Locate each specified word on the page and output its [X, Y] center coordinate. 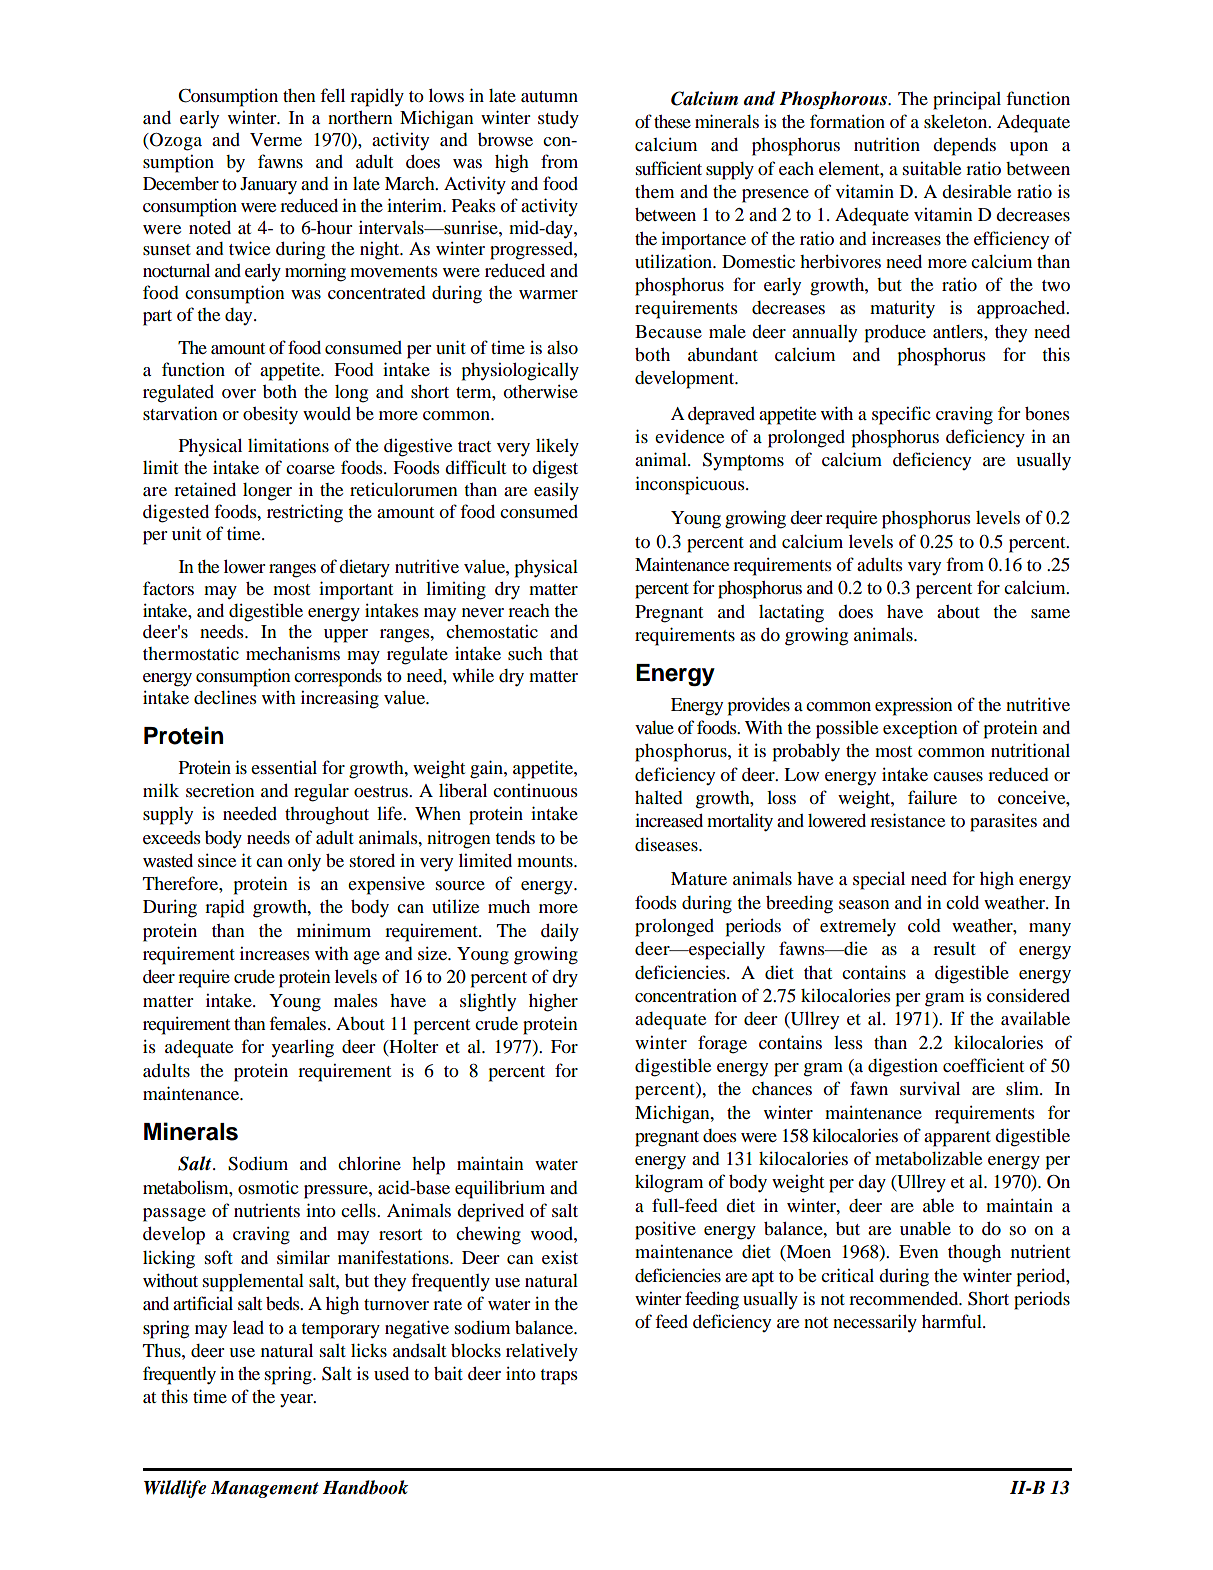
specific [901, 415]
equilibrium [500, 1189]
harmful [953, 1321]
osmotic [268, 1187]
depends [964, 147]
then [299, 95]
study [558, 120]
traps [558, 1377]
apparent [957, 1139]
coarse [310, 469]
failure [932, 797]
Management [265, 1489]
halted [659, 797]
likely [557, 448]
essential [284, 767]
